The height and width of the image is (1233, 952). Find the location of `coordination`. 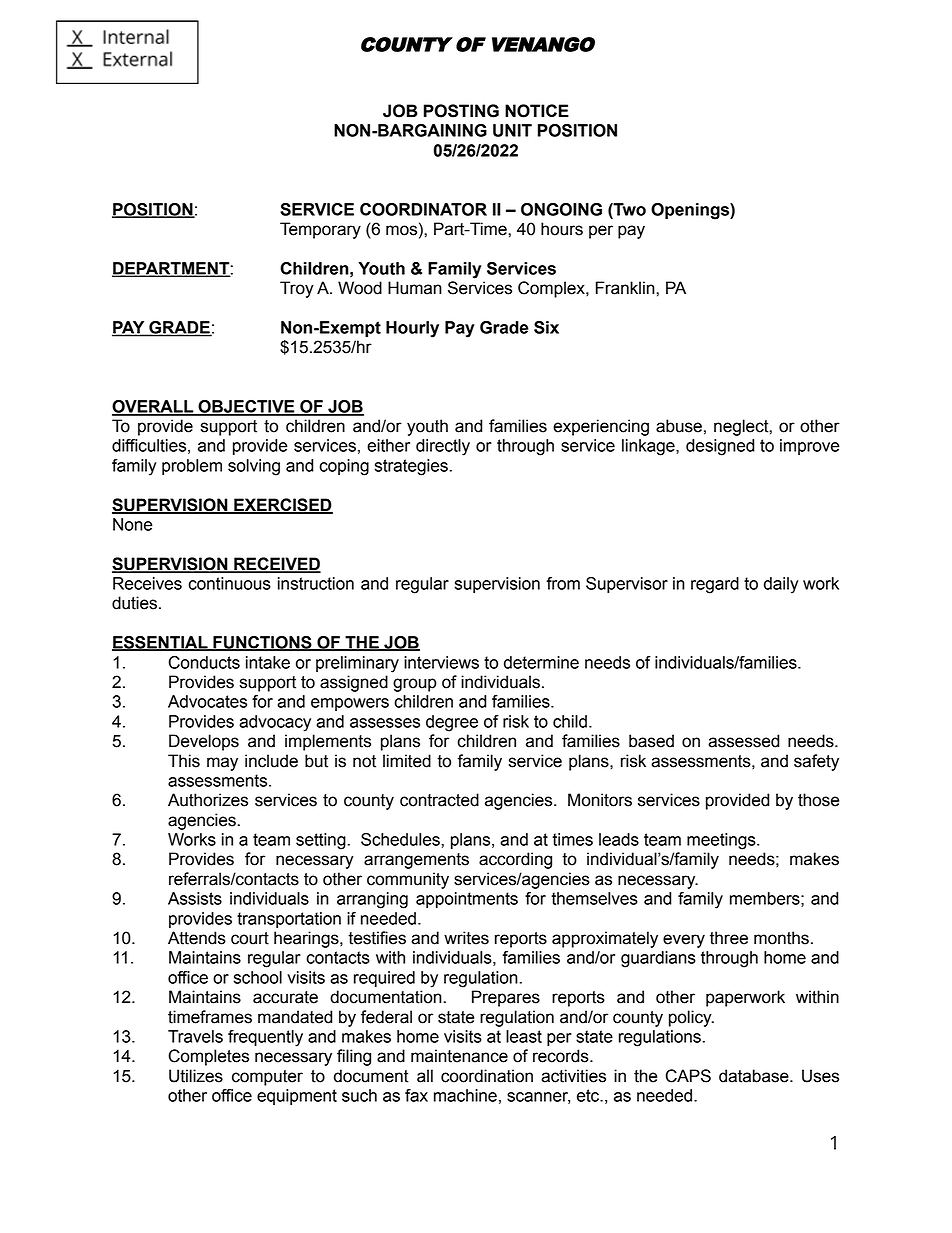

coordination is located at coordinates (487, 1076).
